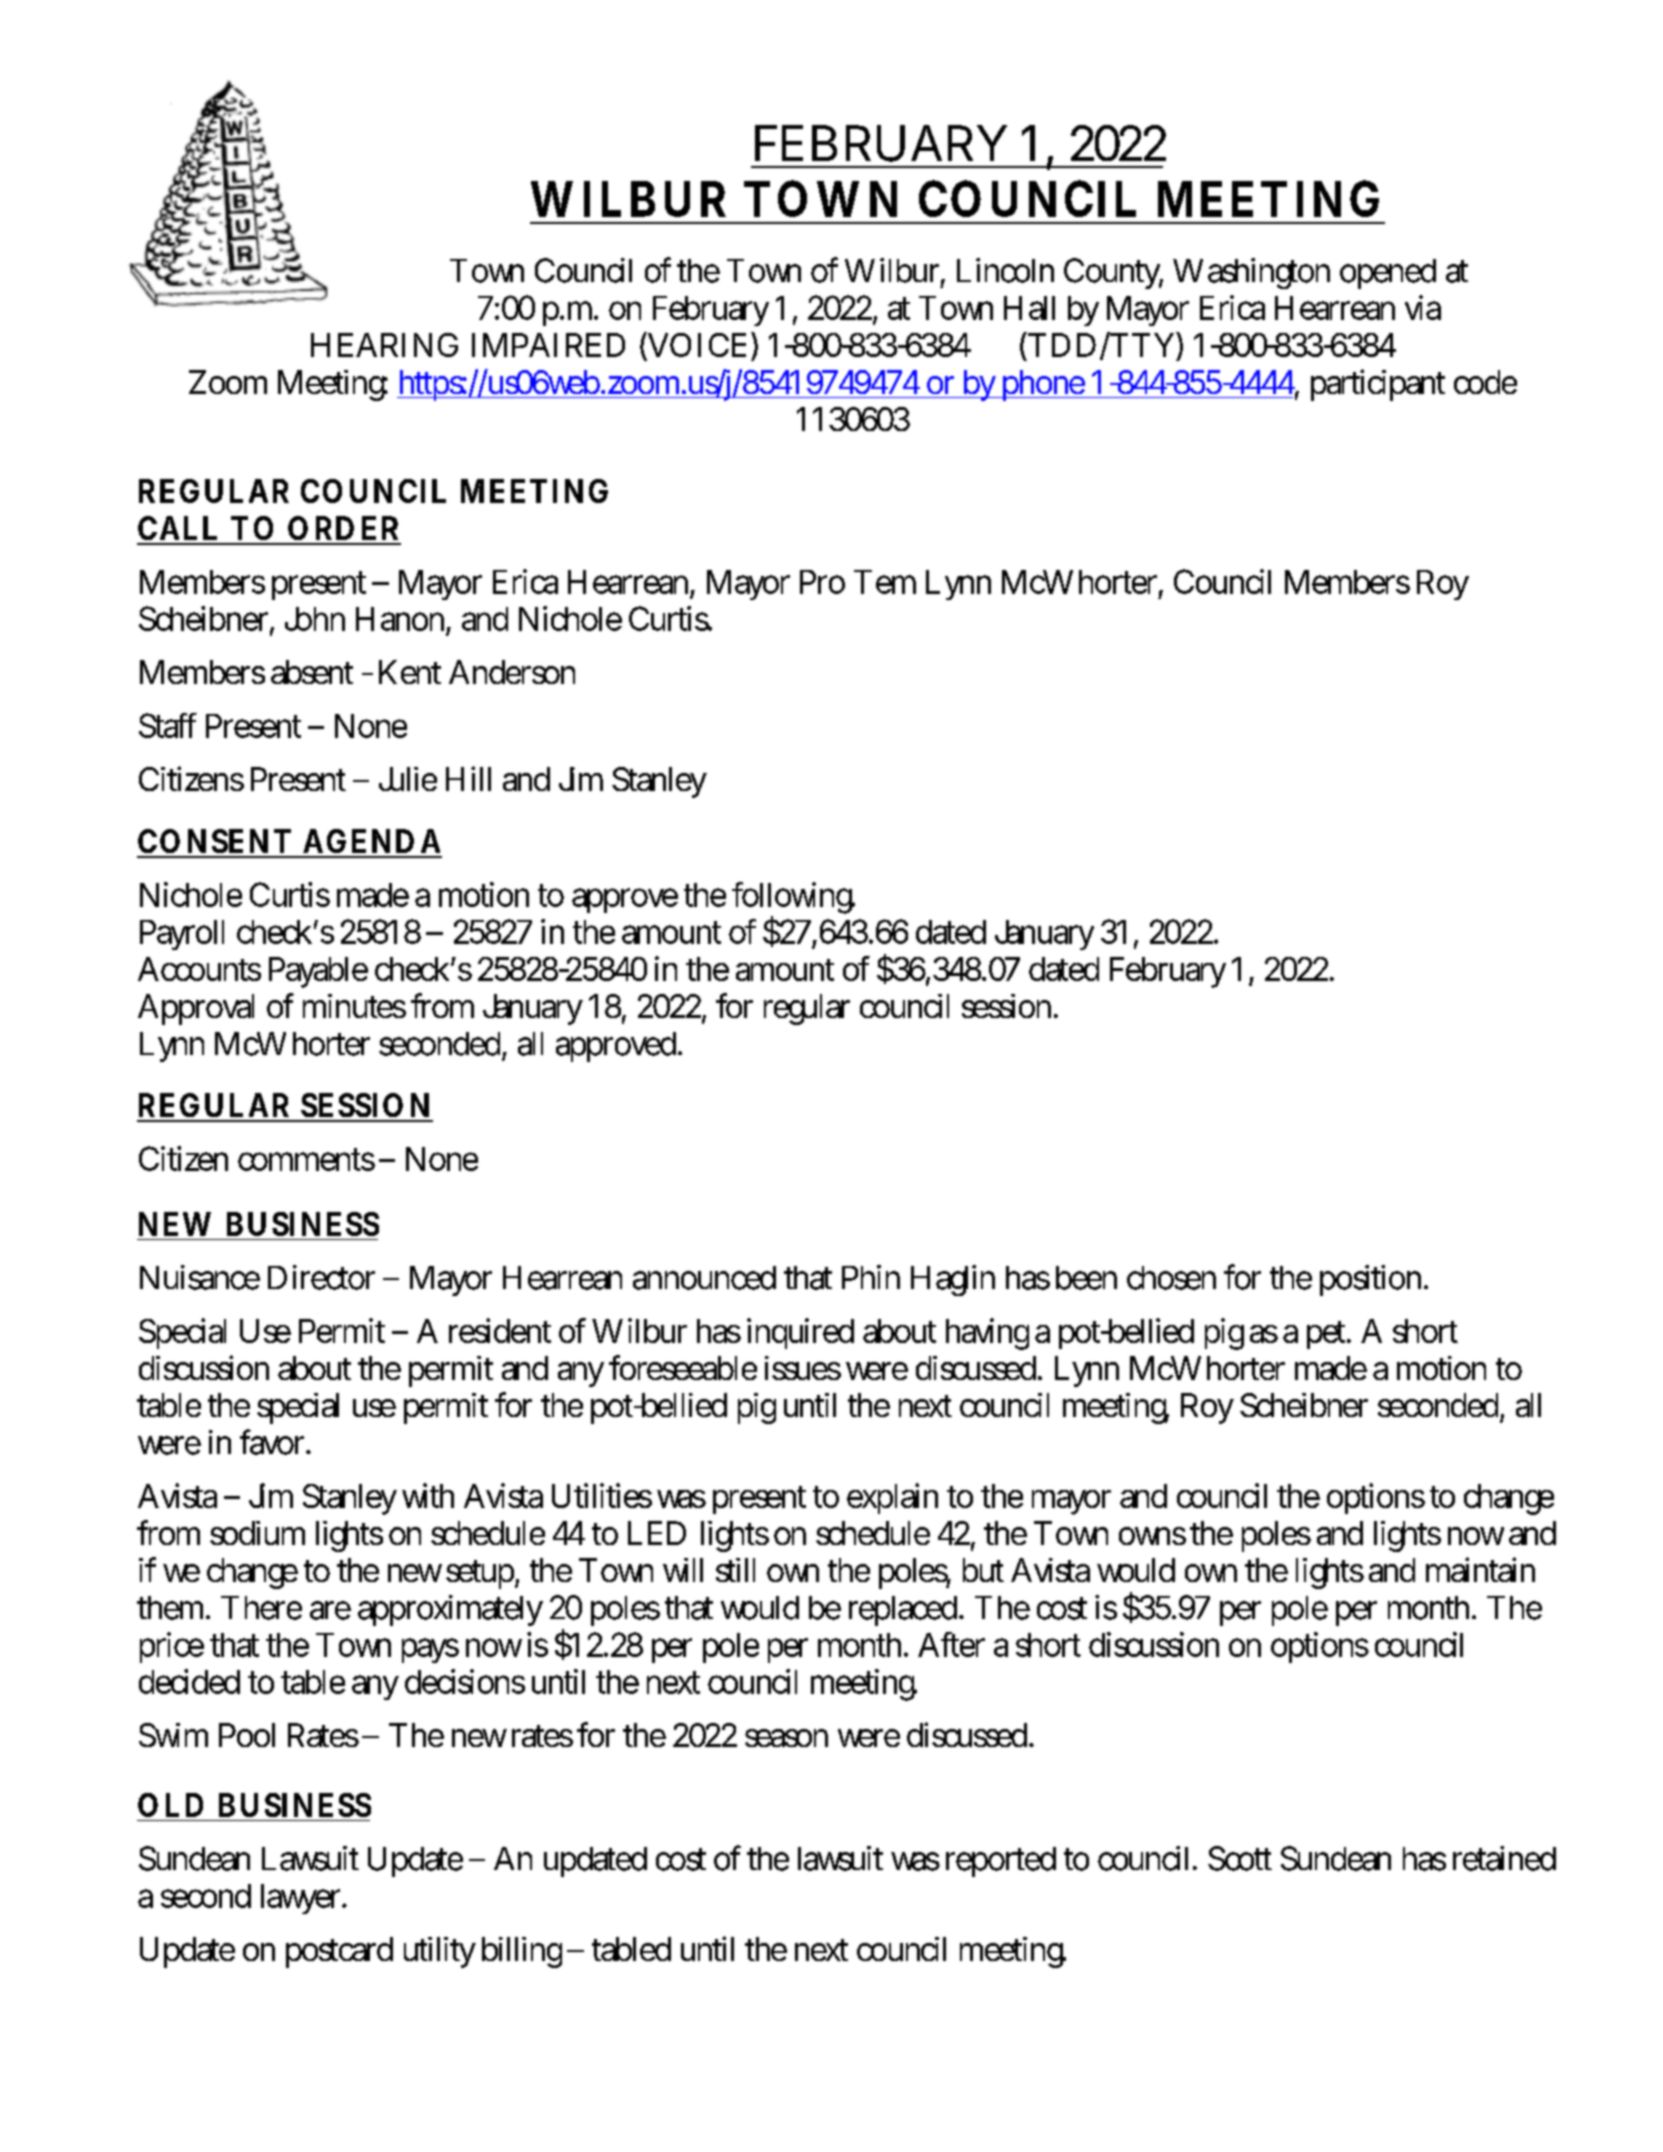 The width and height of the page is (1663, 2152). What do you see at coordinates (1480, 1569) in the page?
I see `maintain` at bounding box center [1480, 1569].
